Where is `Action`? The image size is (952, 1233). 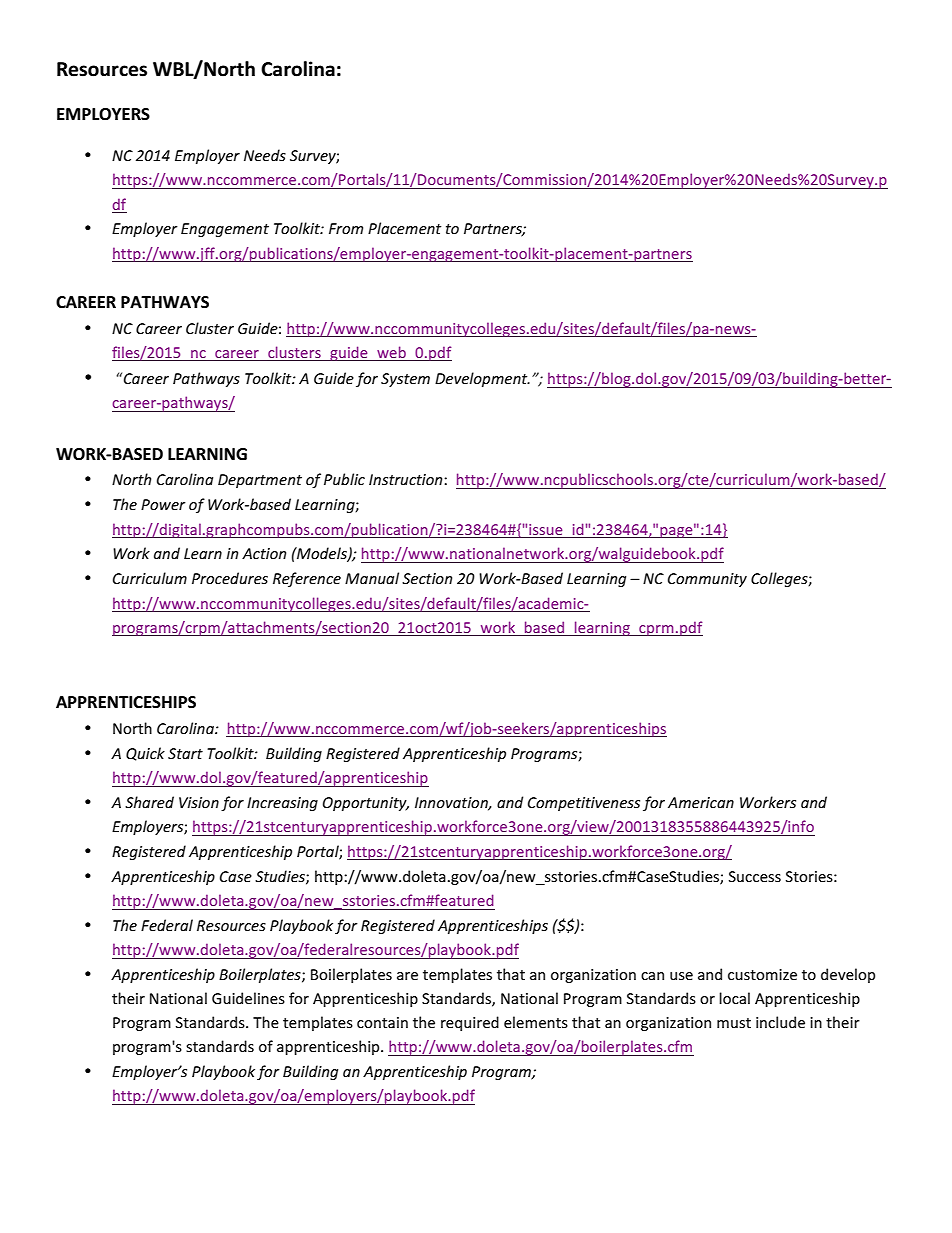
Action is located at coordinates (264, 553).
